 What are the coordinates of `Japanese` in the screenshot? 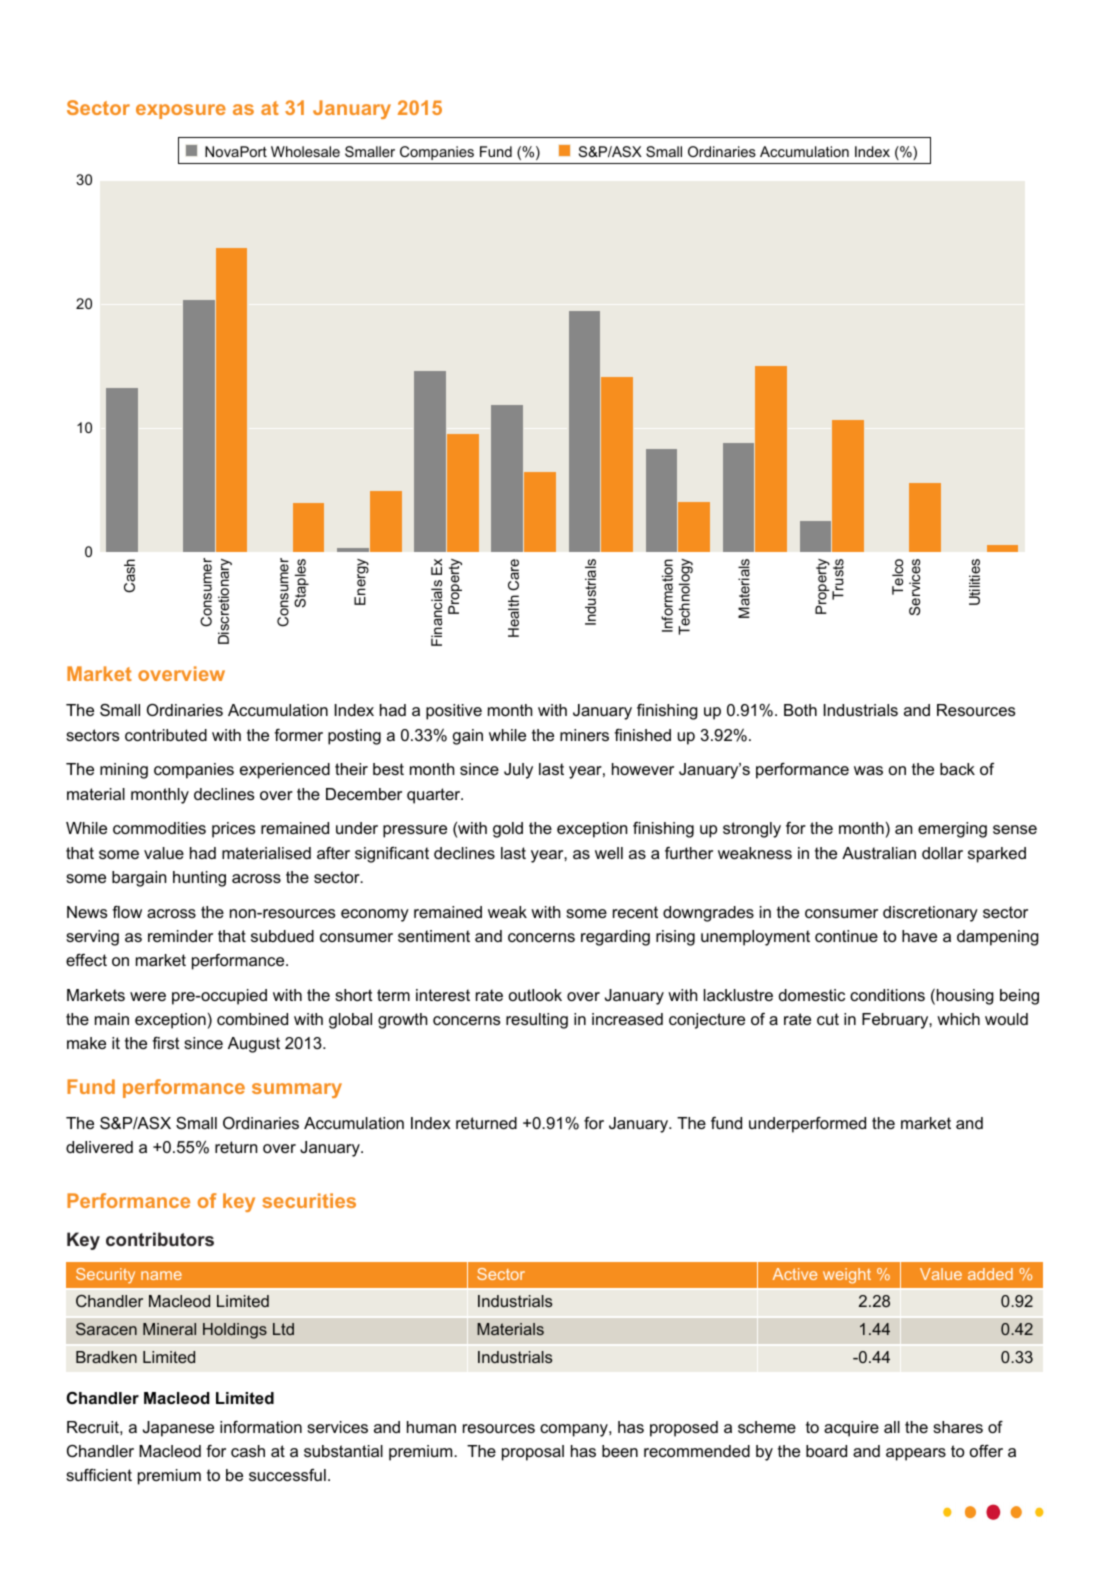 It's located at (178, 1429).
